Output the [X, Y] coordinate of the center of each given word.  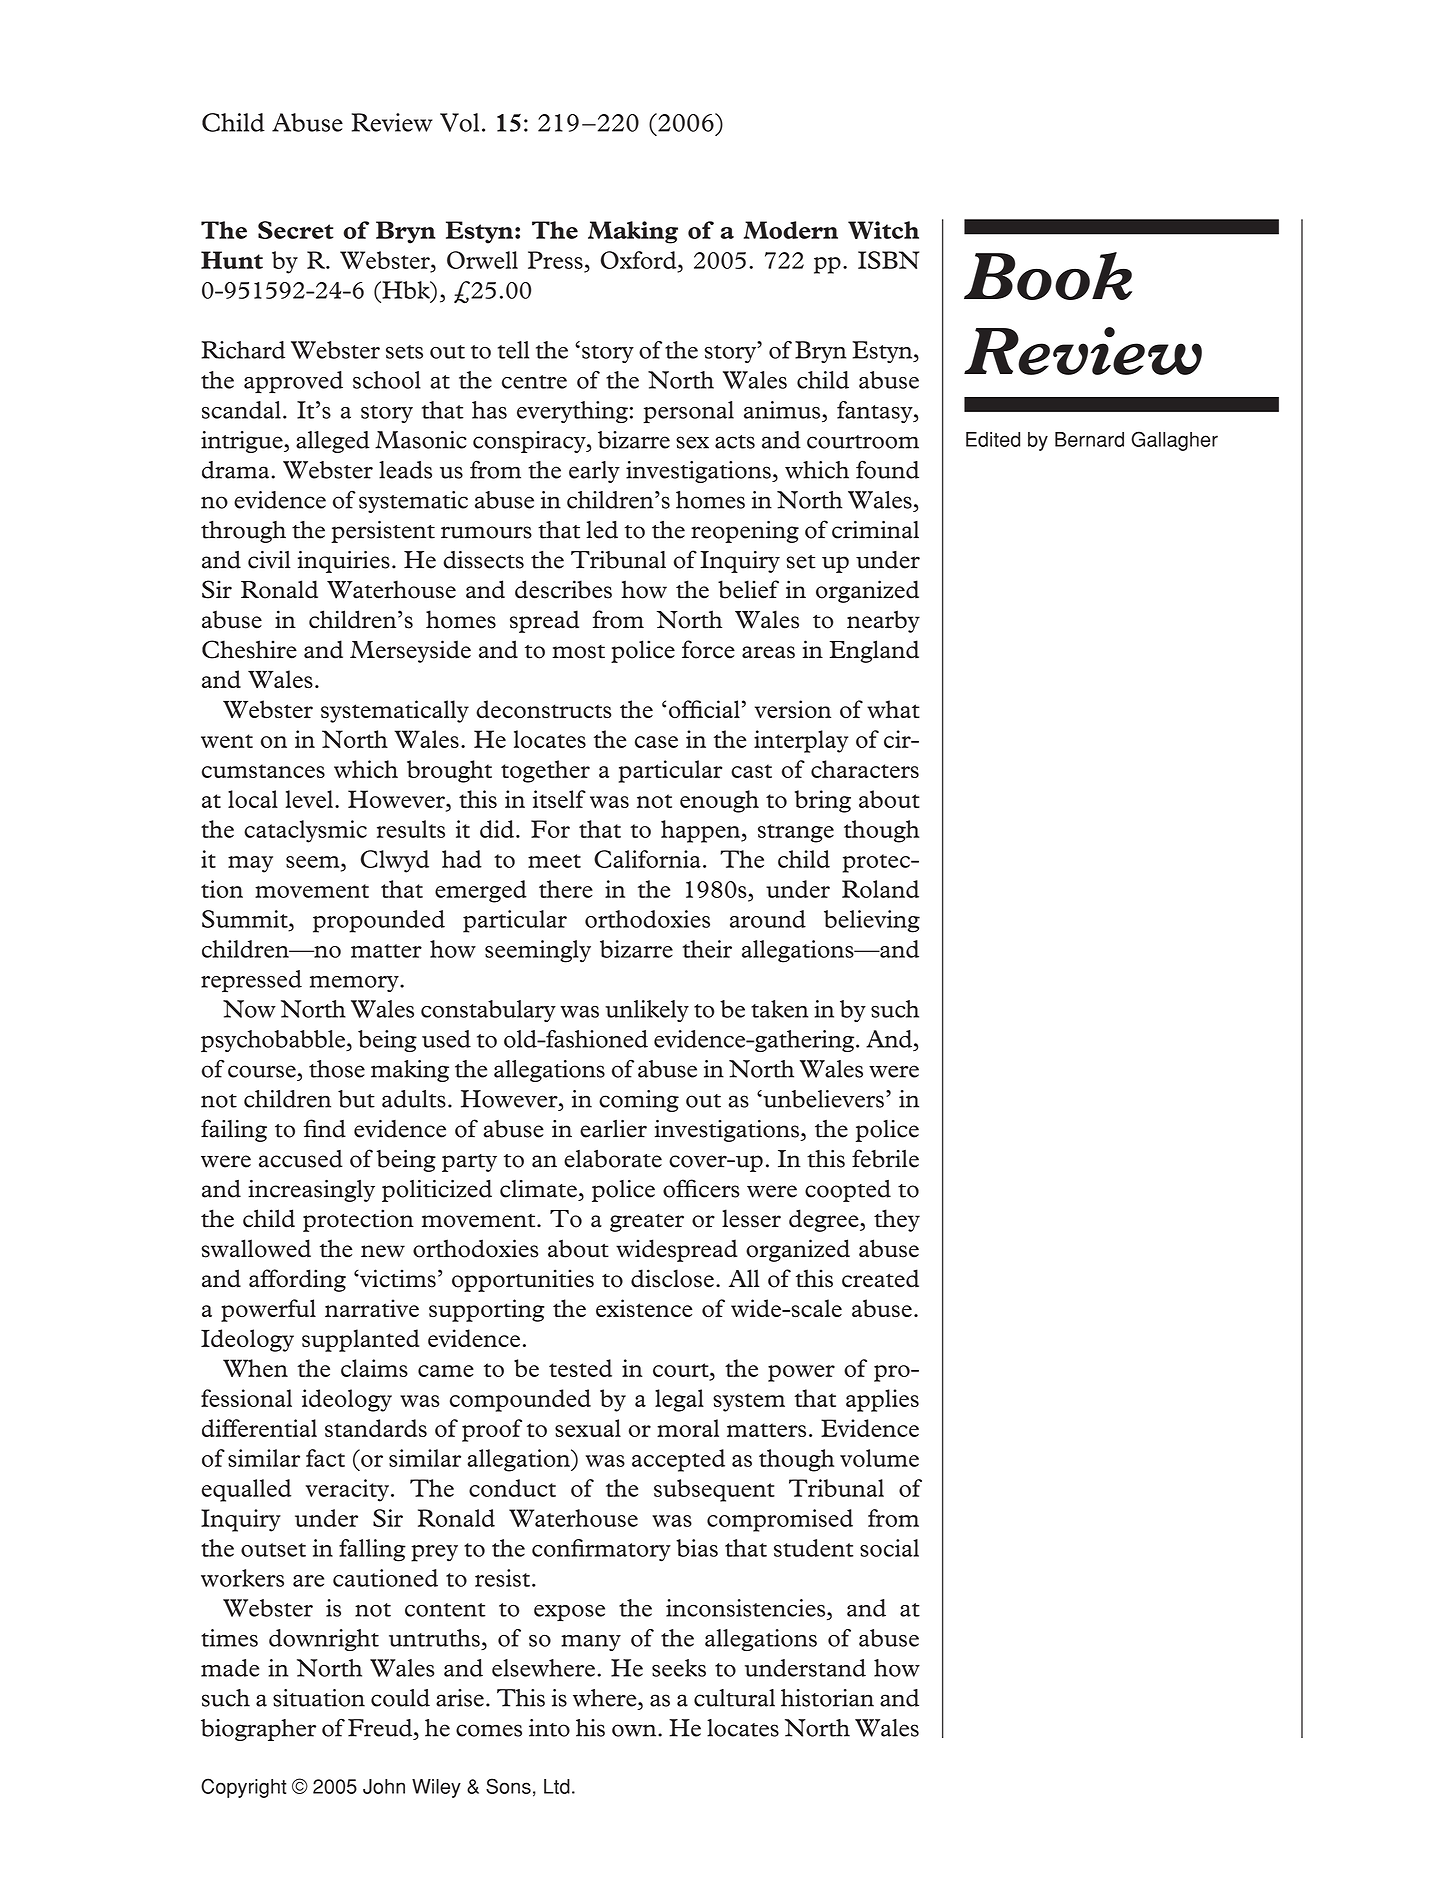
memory [355, 984]
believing [872, 921]
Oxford [640, 260]
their [707, 949]
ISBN [888, 260]
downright [324, 1640]
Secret [296, 230]
